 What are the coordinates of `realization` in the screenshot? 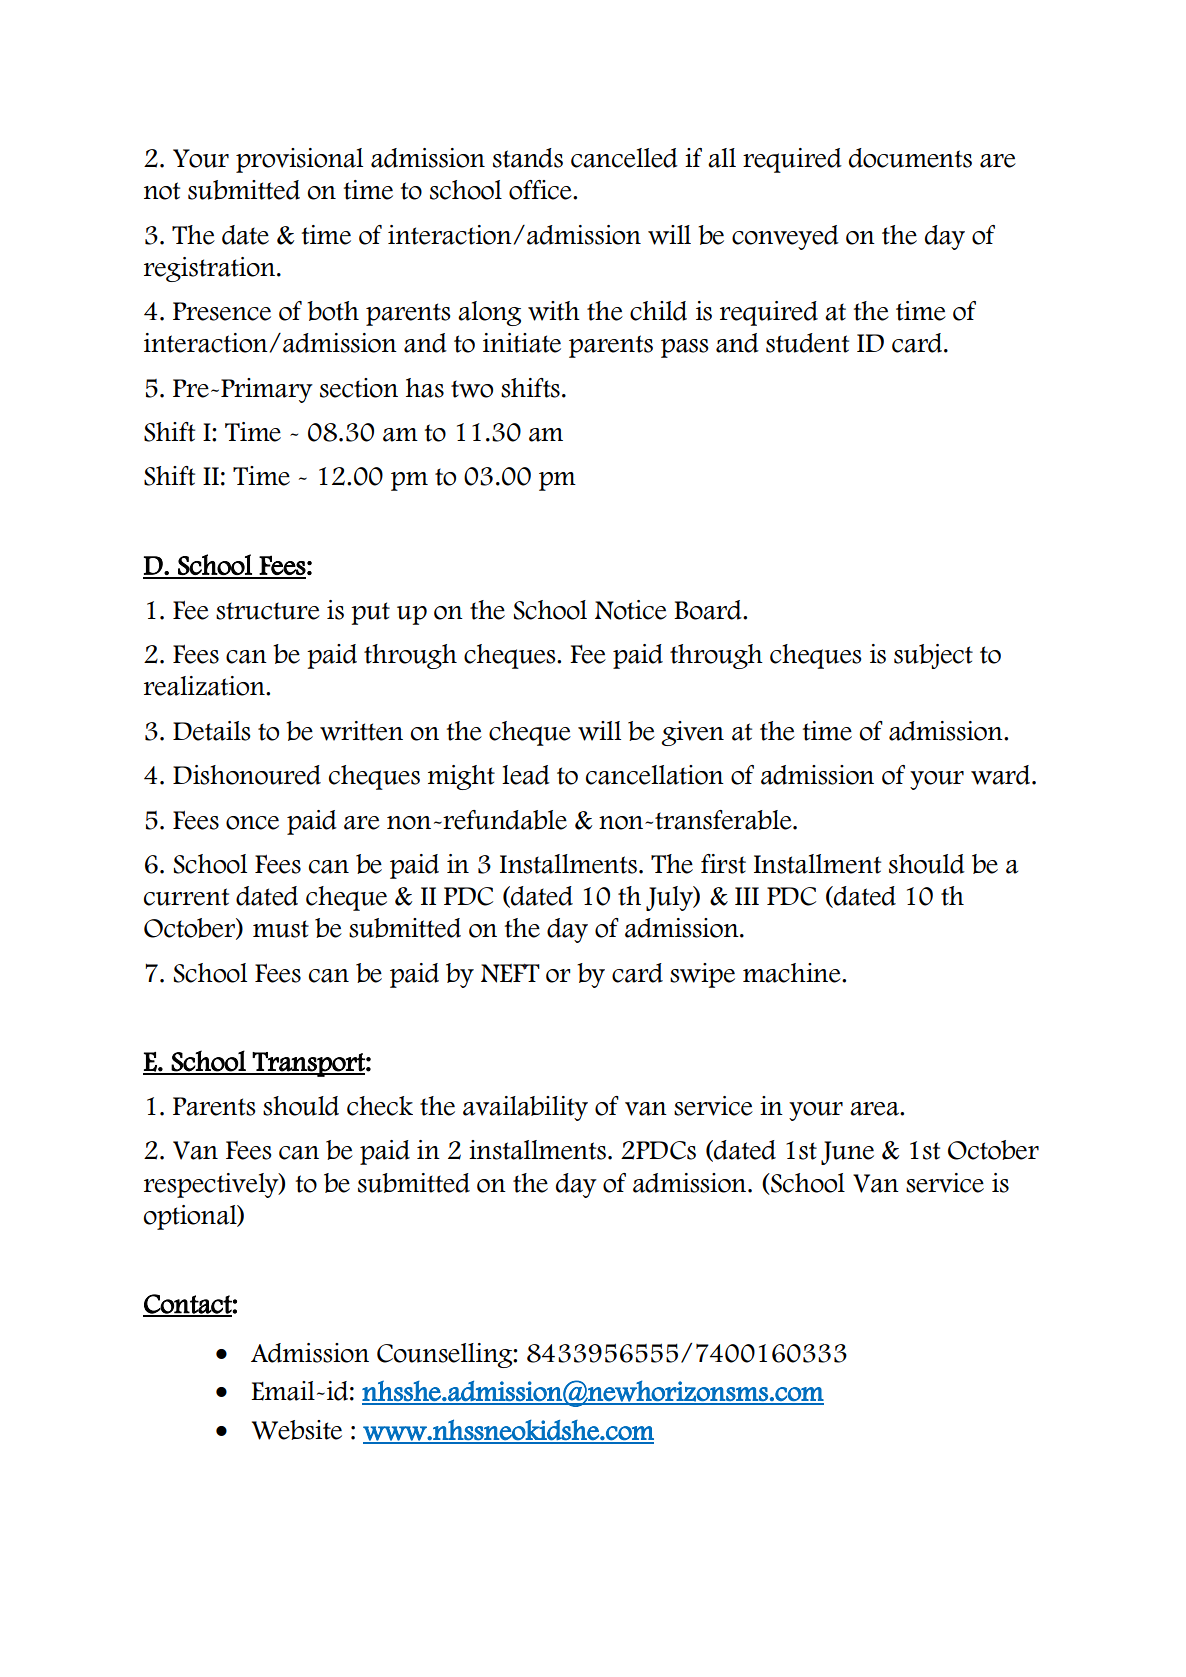 It's located at (205, 686).
